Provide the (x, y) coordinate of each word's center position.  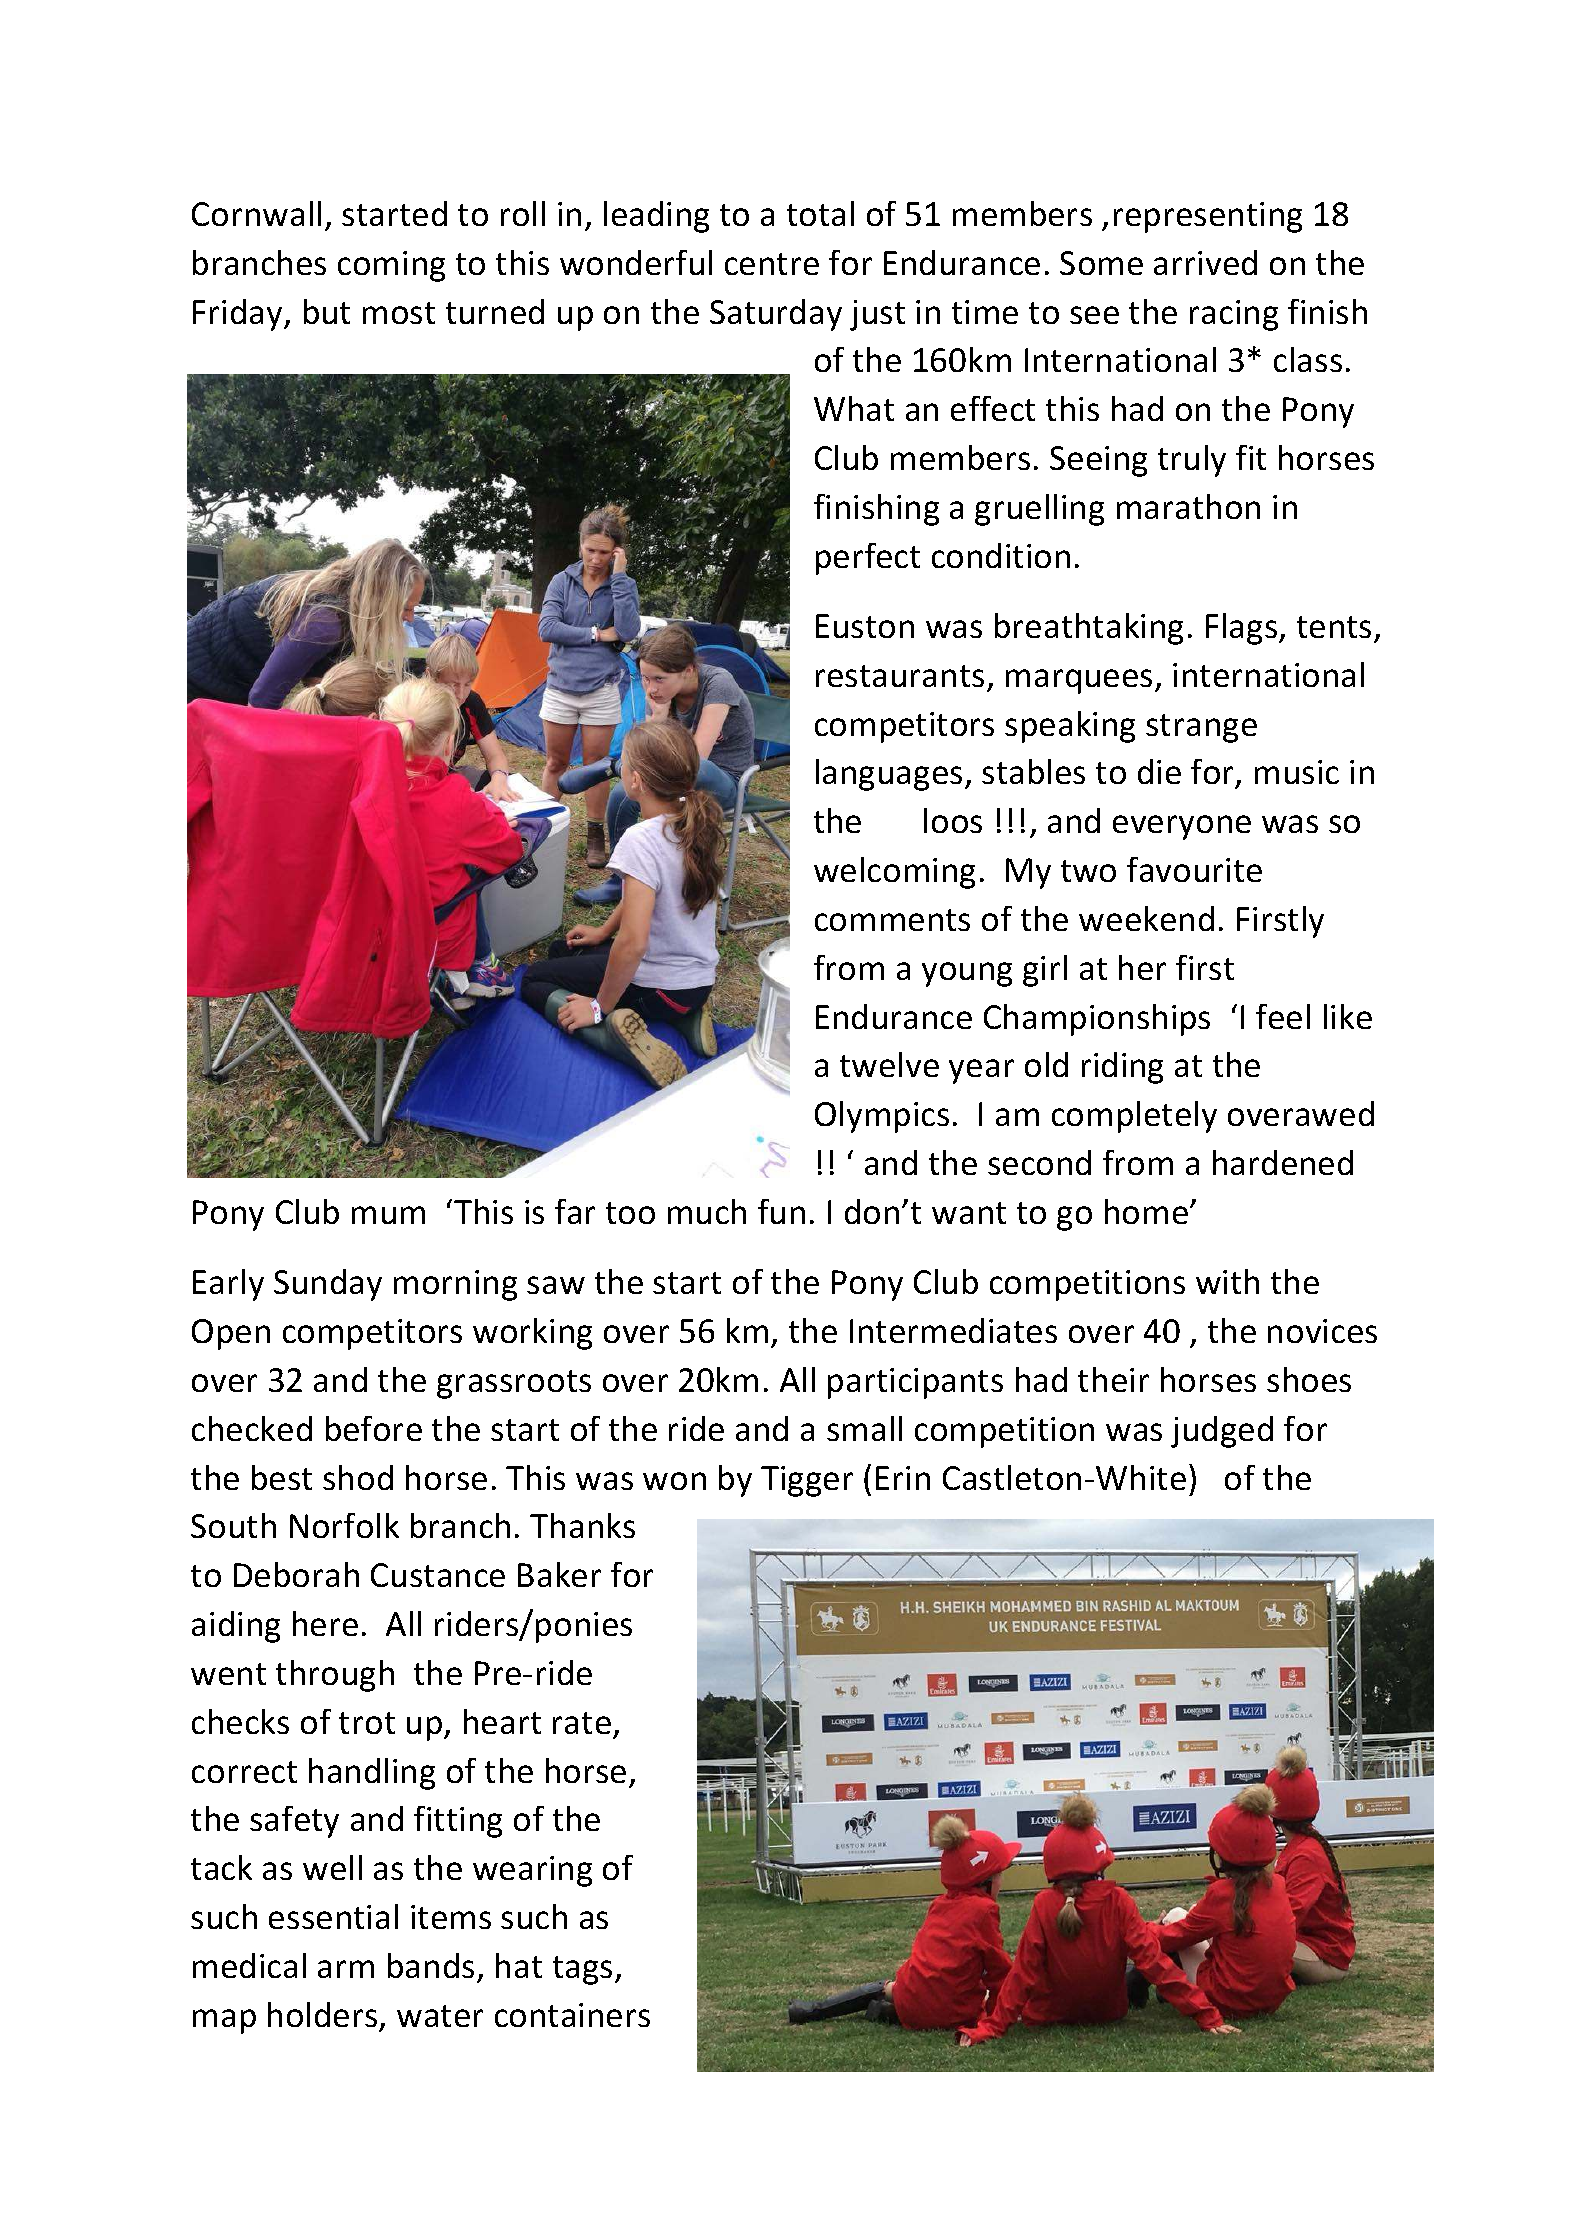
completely (1134, 1117)
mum (388, 1215)
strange (1201, 728)
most (399, 313)
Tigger (807, 1481)
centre (772, 264)
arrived (1205, 262)
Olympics (882, 1117)
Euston (865, 626)
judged (1222, 1432)
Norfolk (344, 1525)
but (327, 311)
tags (582, 1970)
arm (346, 1969)
